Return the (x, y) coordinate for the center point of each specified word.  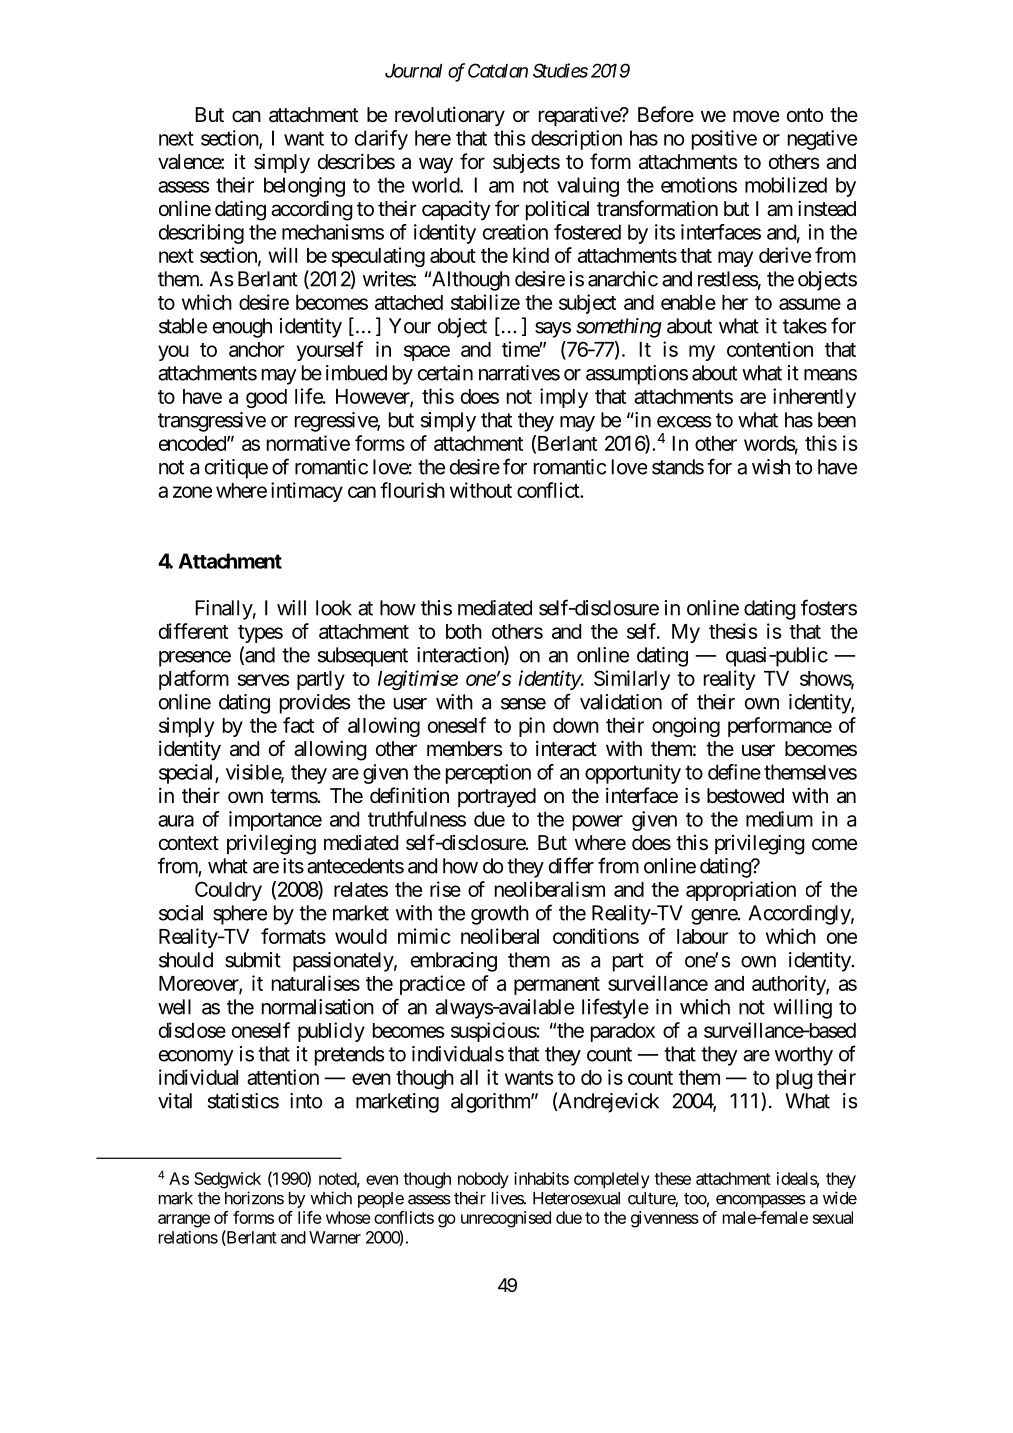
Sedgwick (227, 1180)
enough (242, 328)
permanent (557, 986)
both (464, 631)
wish (771, 467)
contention (770, 349)
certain (445, 373)
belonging (304, 187)
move (756, 116)
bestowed (745, 796)
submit (253, 960)
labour (703, 936)
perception (488, 774)
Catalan (498, 70)
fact (298, 725)
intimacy (307, 492)
